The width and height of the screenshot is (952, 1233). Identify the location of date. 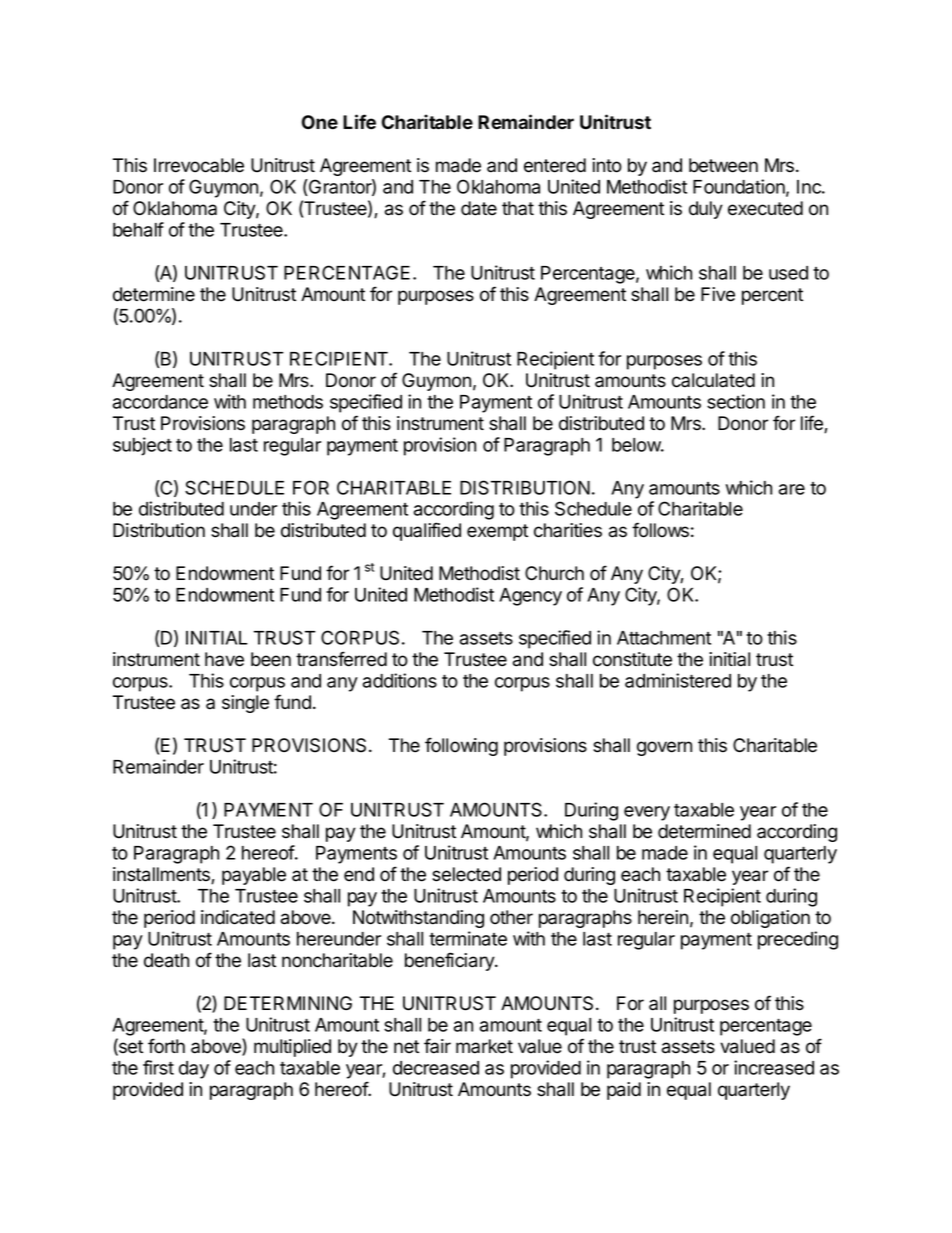
(479, 208).
